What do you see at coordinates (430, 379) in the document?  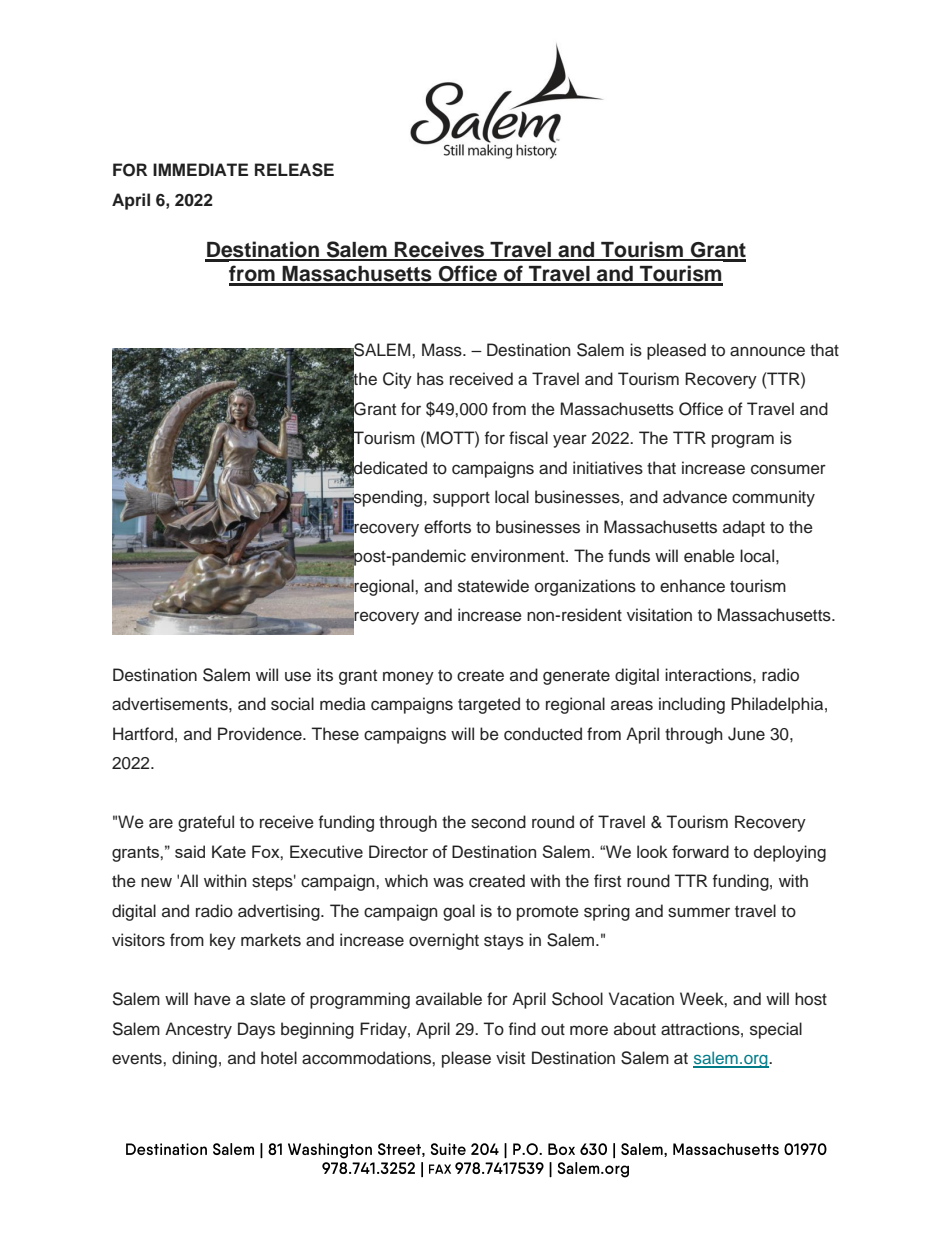 I see `has` at bounding box center [430, 379].
